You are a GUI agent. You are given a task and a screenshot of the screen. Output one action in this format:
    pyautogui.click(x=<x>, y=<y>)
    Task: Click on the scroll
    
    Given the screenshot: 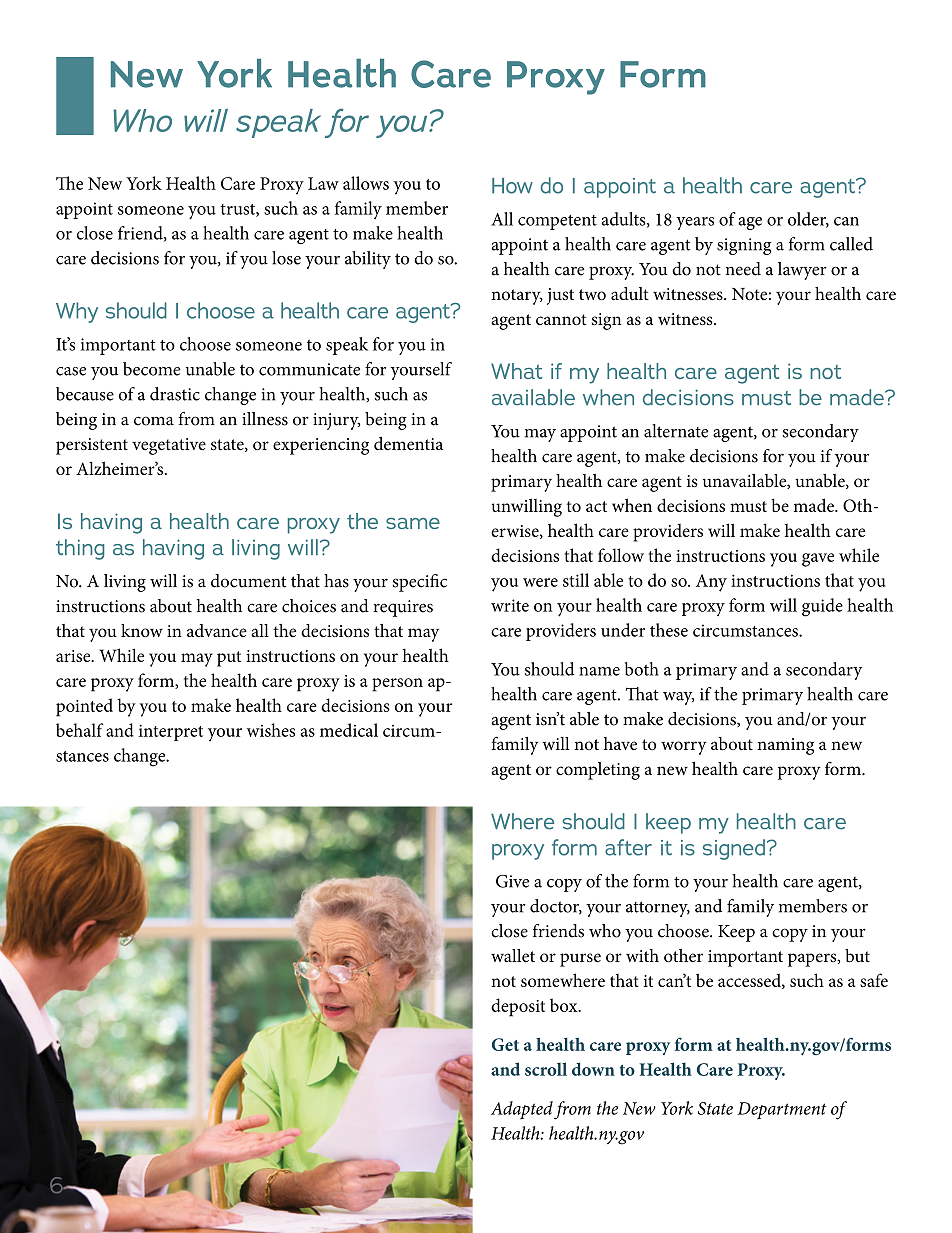 What is the action you would take?
    pyautogui.click(x=546, y=1069)
